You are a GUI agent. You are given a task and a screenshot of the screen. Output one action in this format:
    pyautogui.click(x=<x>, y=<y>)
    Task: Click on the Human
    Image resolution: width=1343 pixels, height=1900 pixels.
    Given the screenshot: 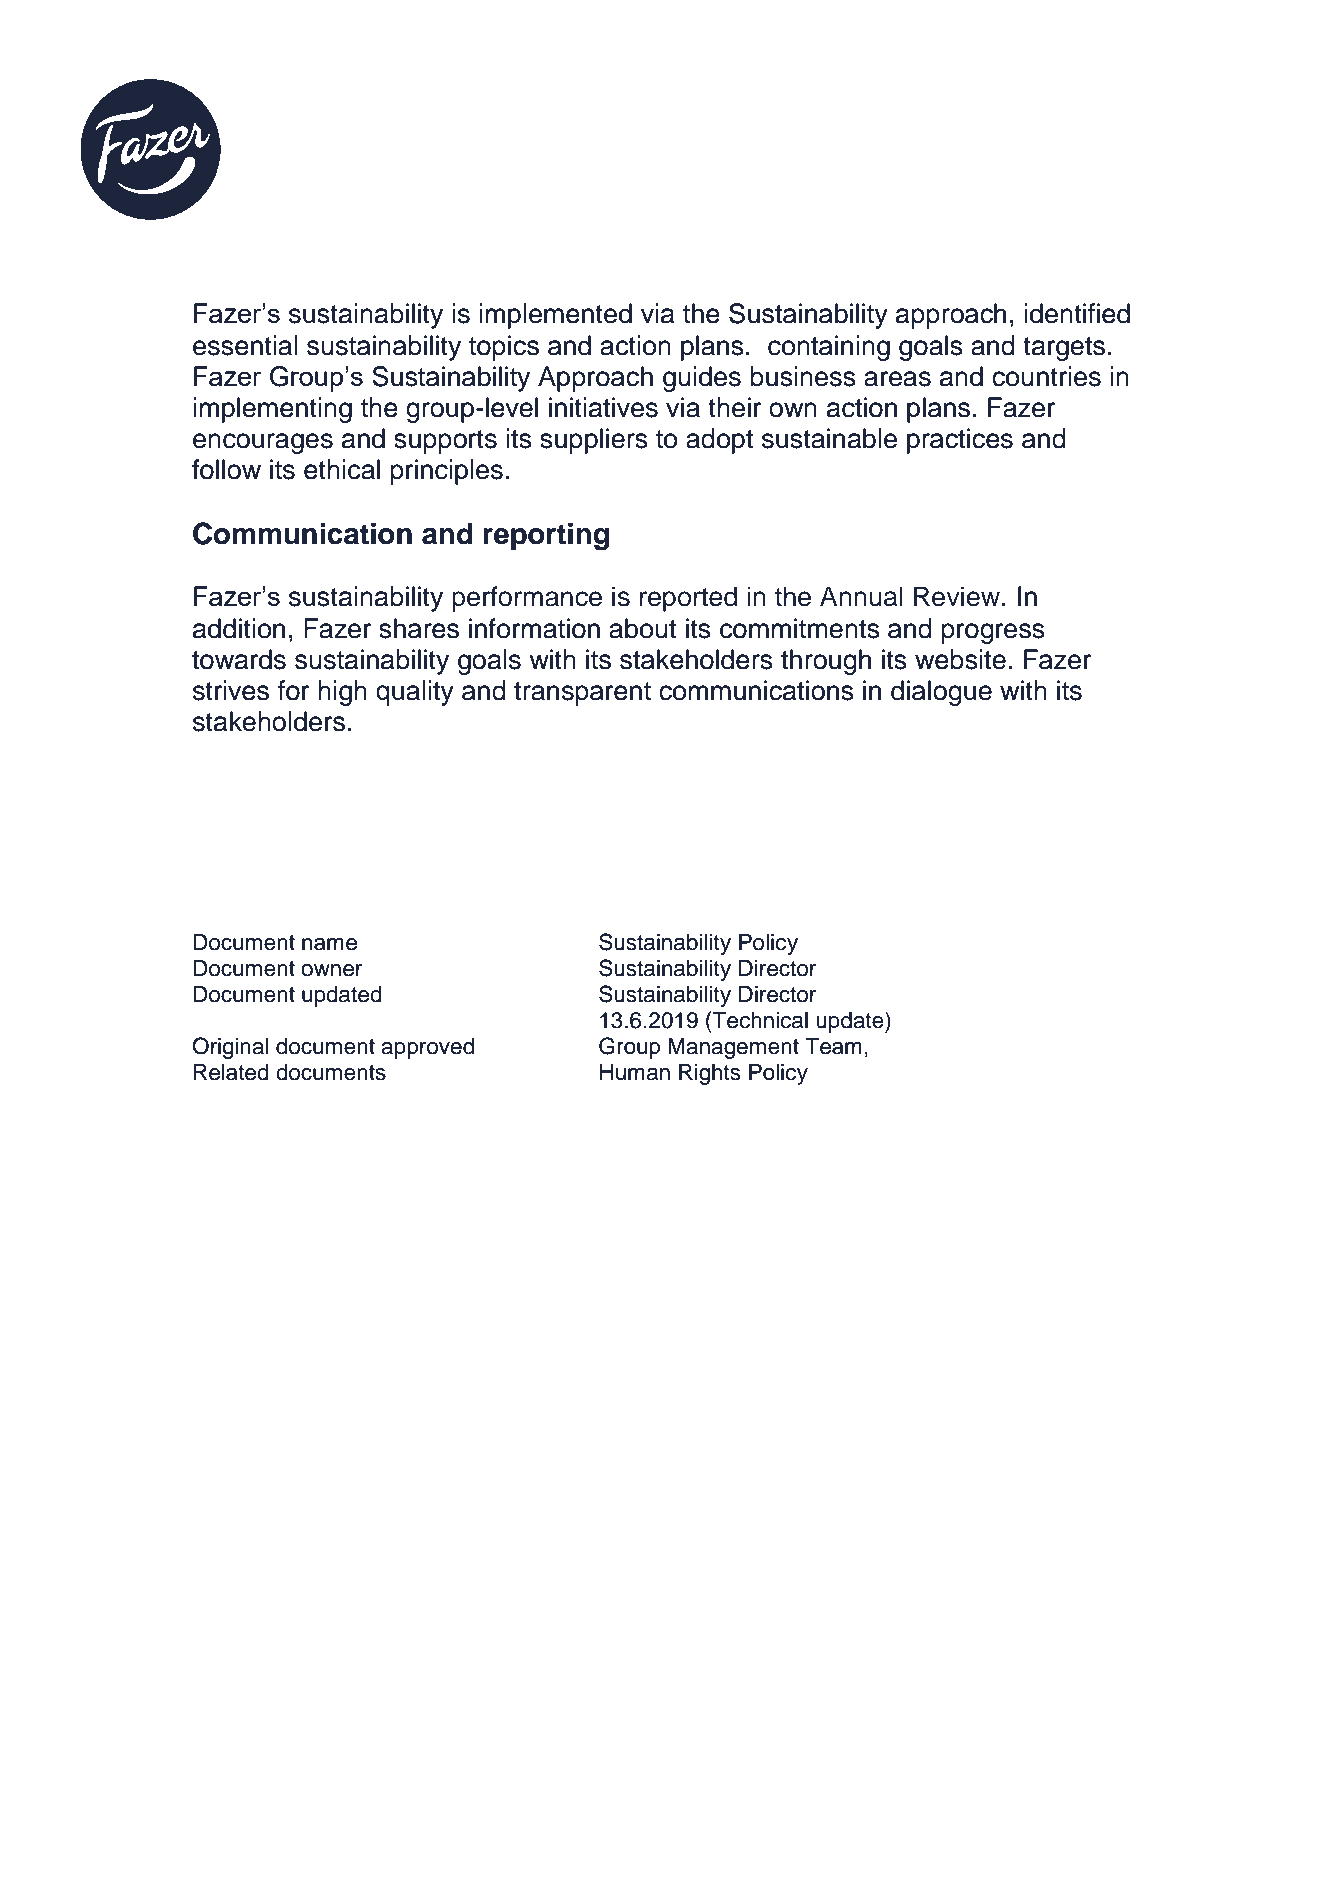 What is the action you would take?
    pyautogui.click(x=635, y=1072)
